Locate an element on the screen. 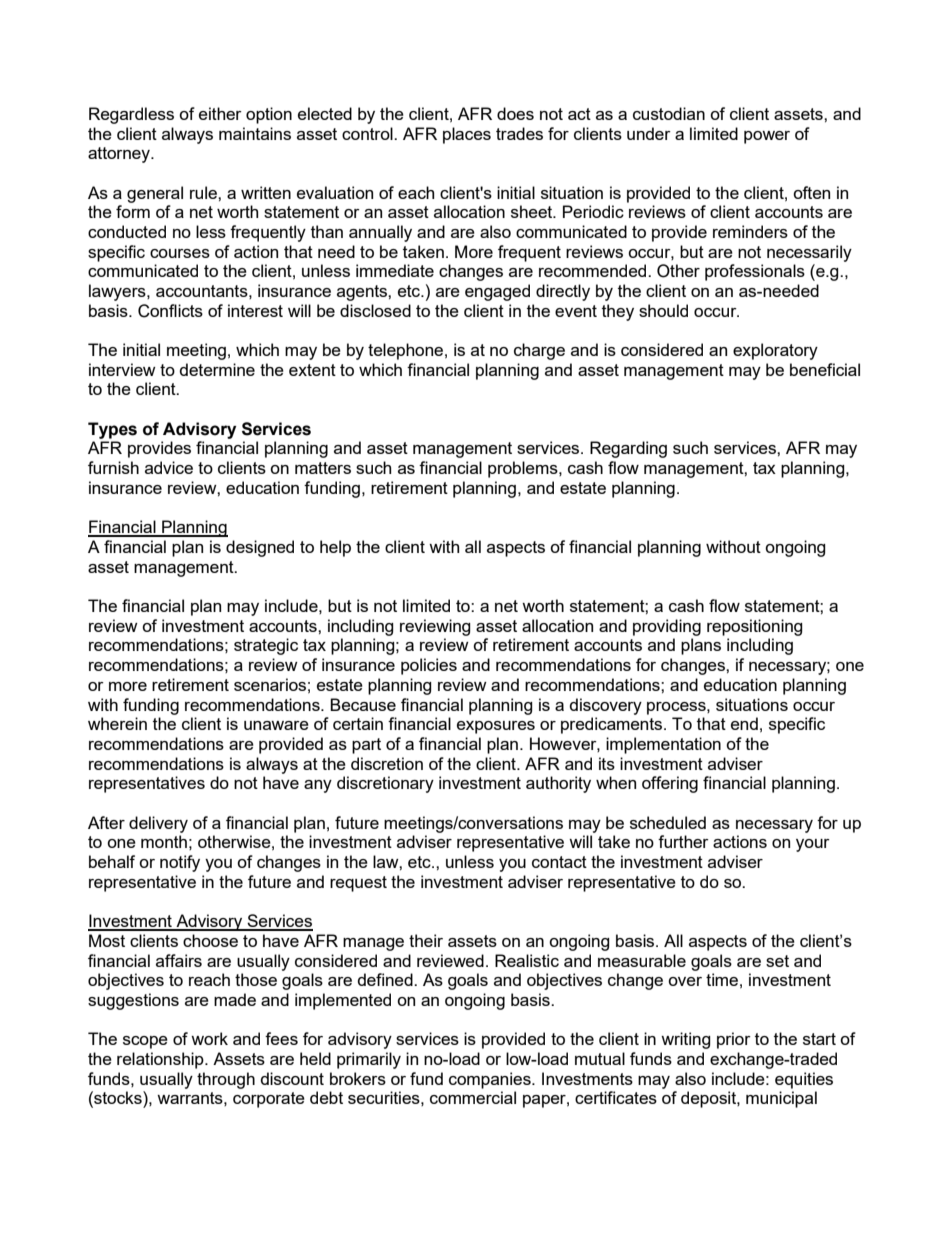  contact is located at coordinates (559, 862).
